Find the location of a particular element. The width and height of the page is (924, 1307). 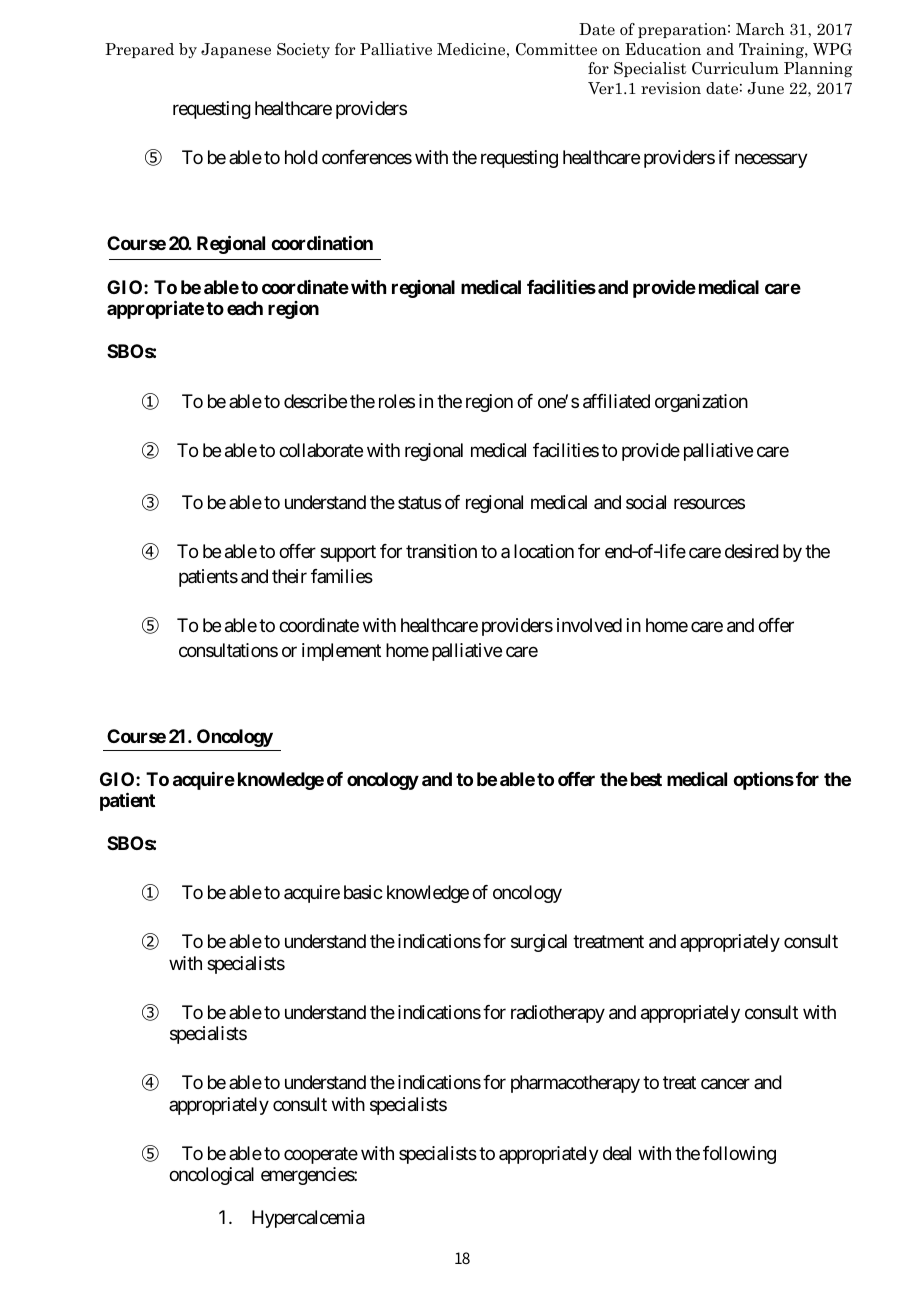

Japanese is located at coordinates (236, 50).
